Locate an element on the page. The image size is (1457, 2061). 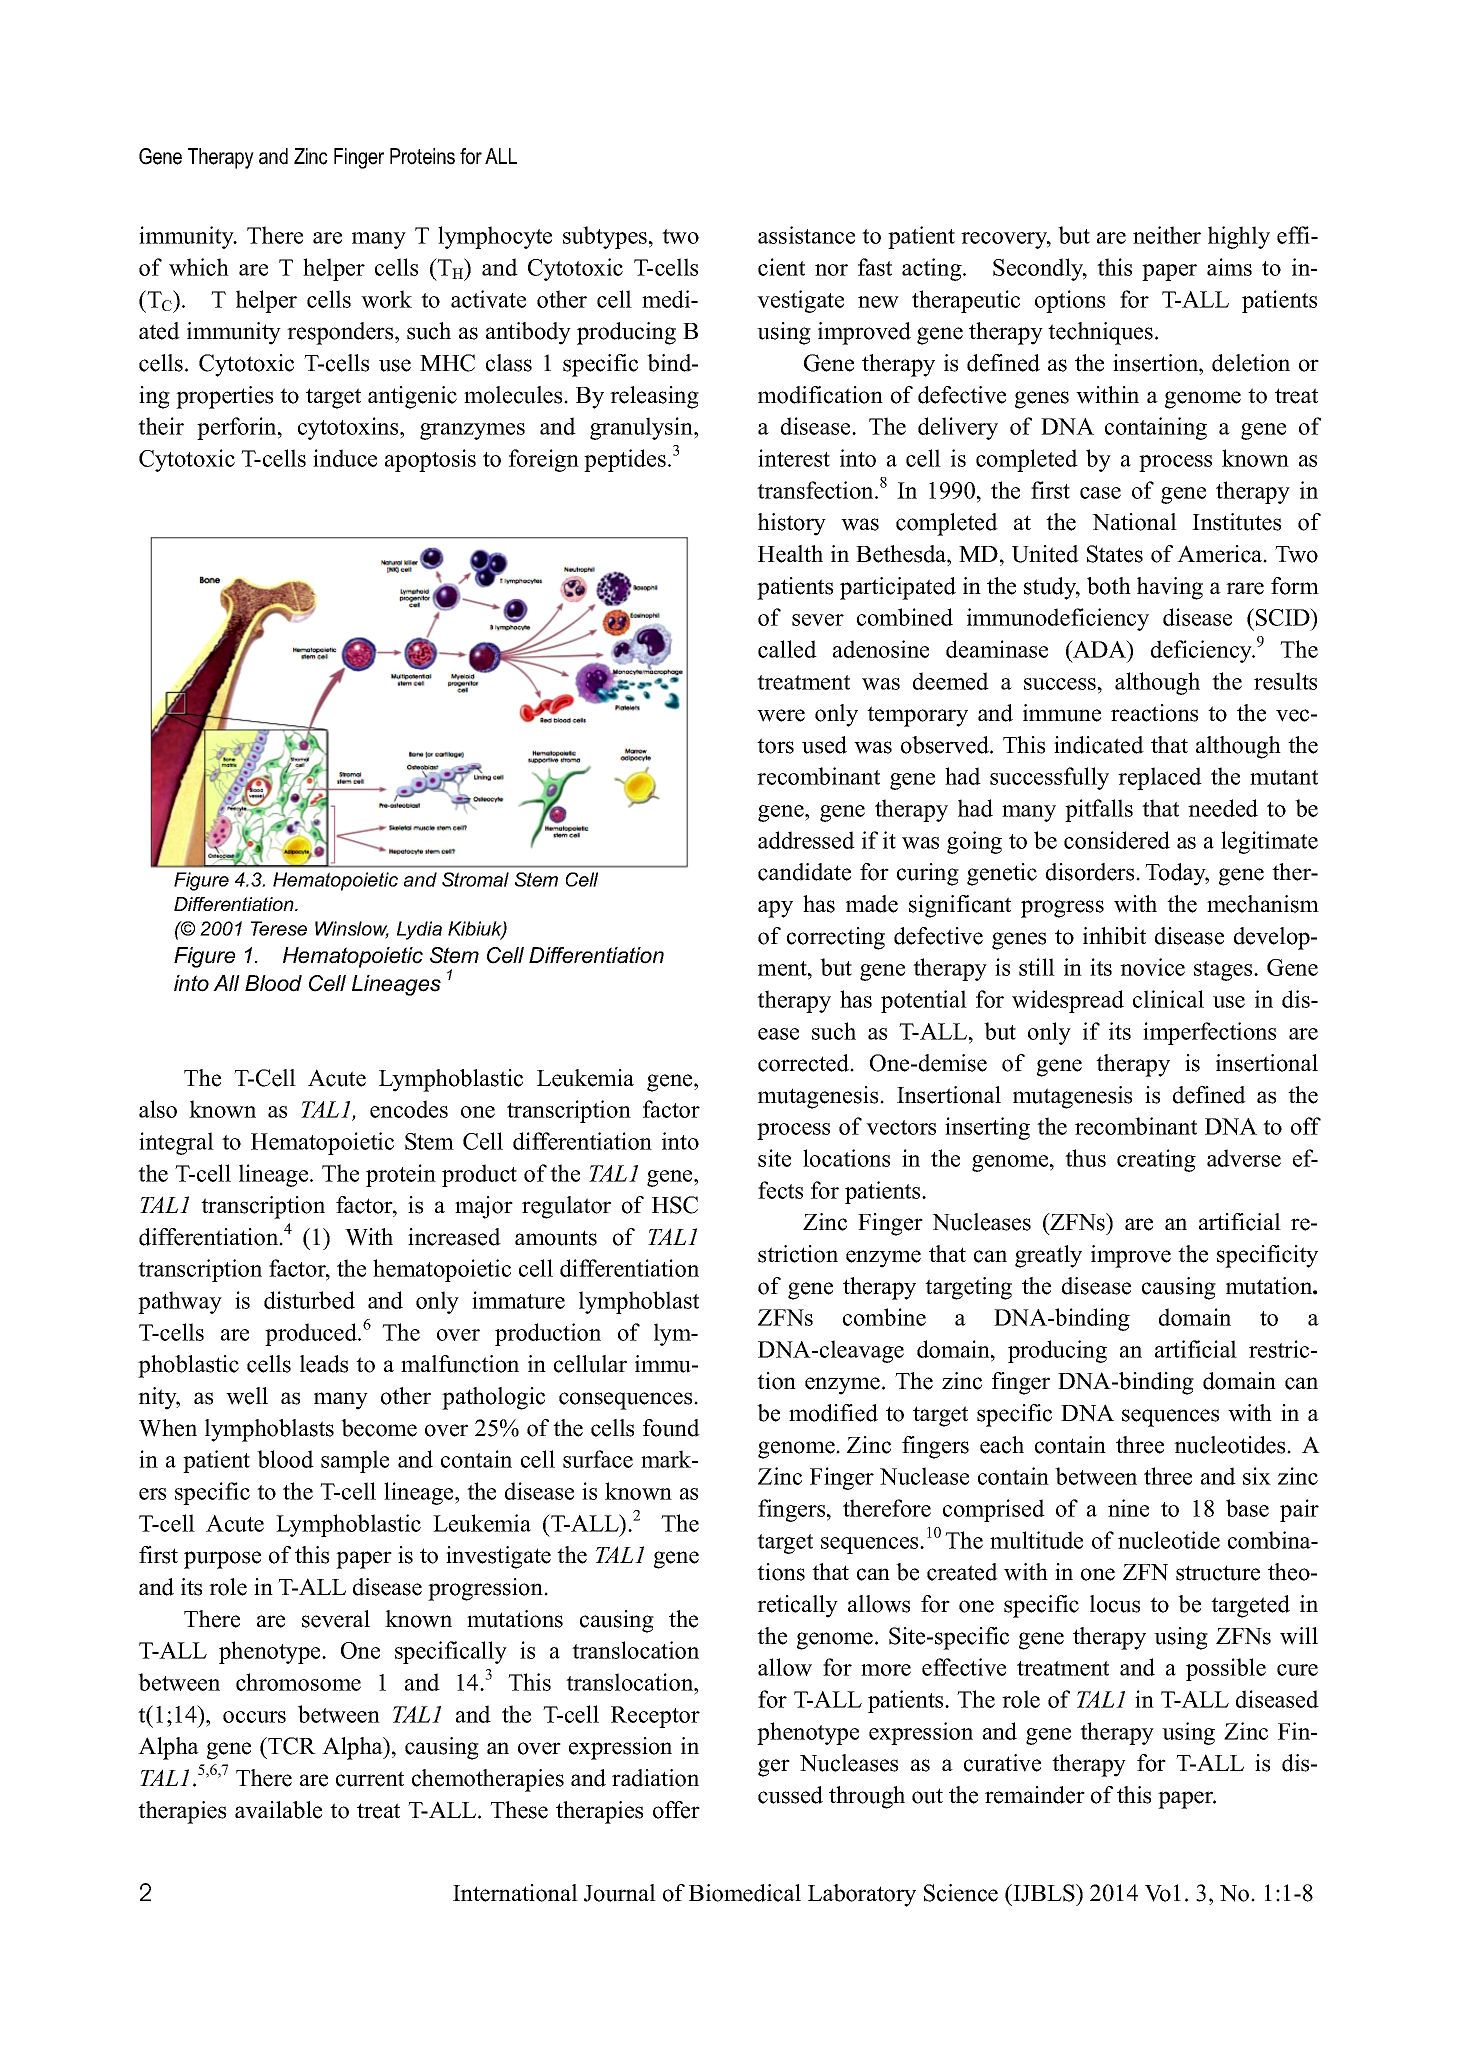
clinical is located at coordinates (1168, 999).
